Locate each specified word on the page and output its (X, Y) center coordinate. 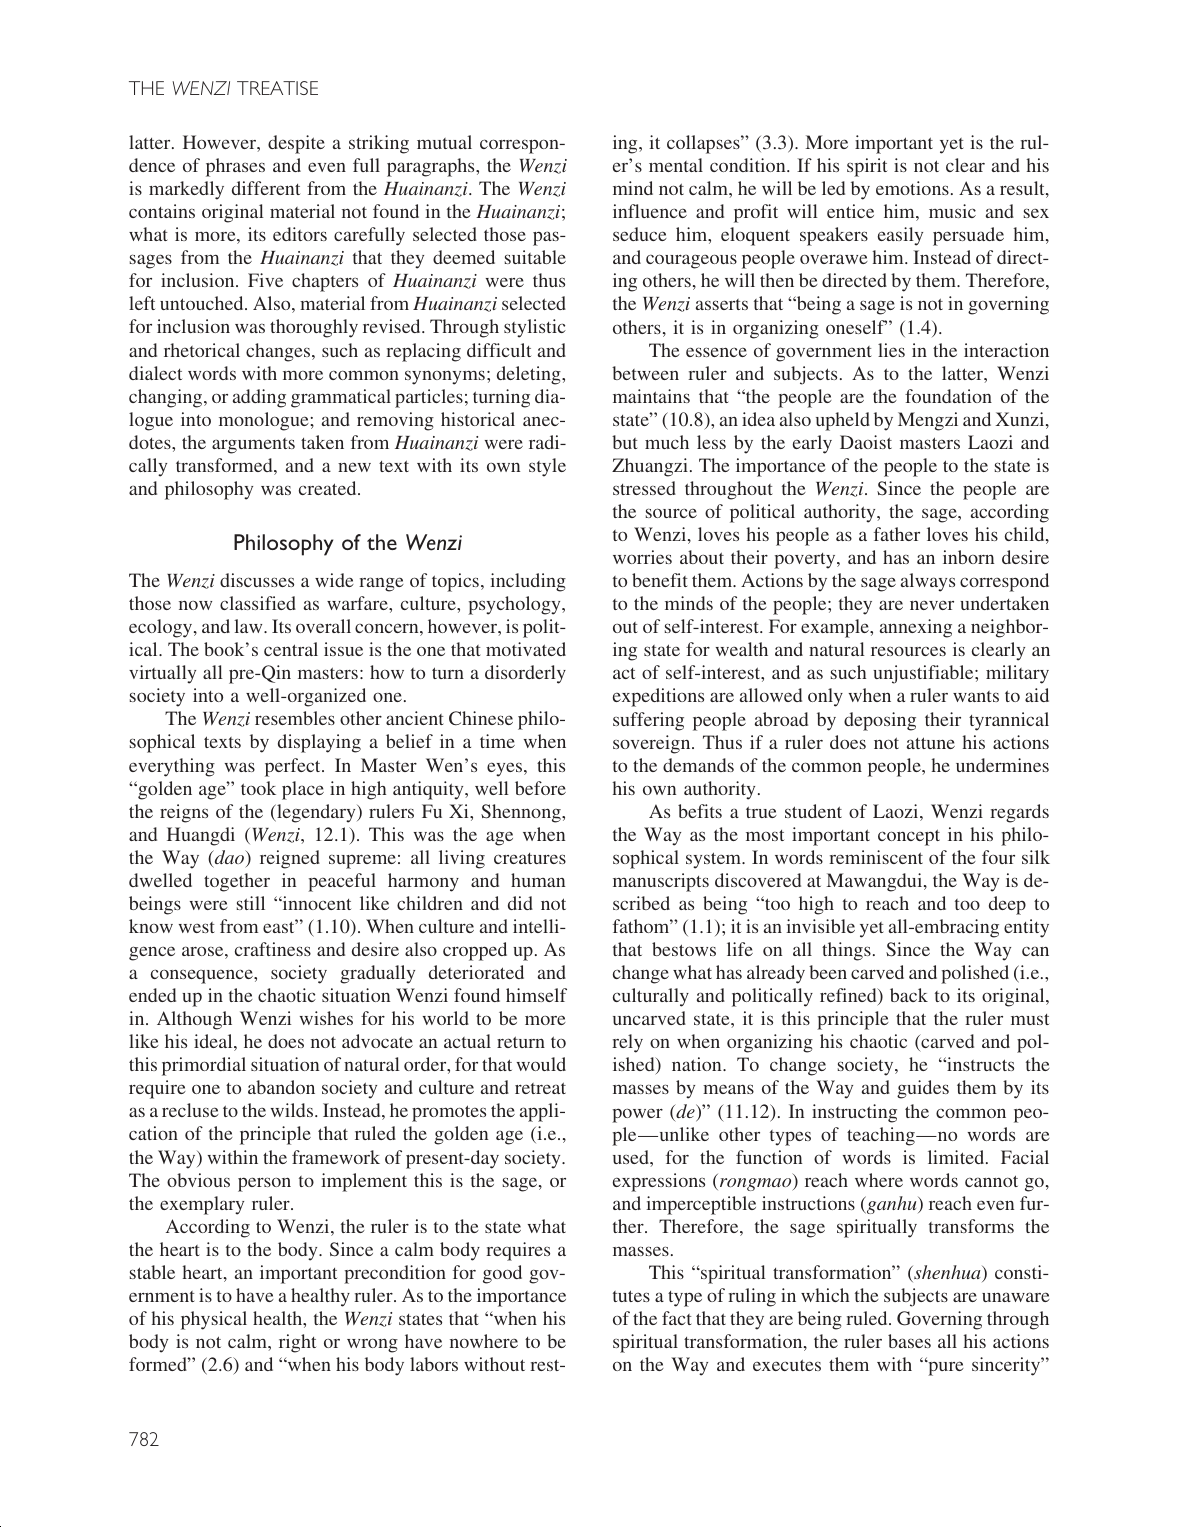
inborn (968, 557)
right (297, 1343)
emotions (912, 188)
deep (1007, 905)
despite (296, 144)
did (520, 903)
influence (650, 211)
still (251, 903)
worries (642, 557)
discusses (257, 580)
